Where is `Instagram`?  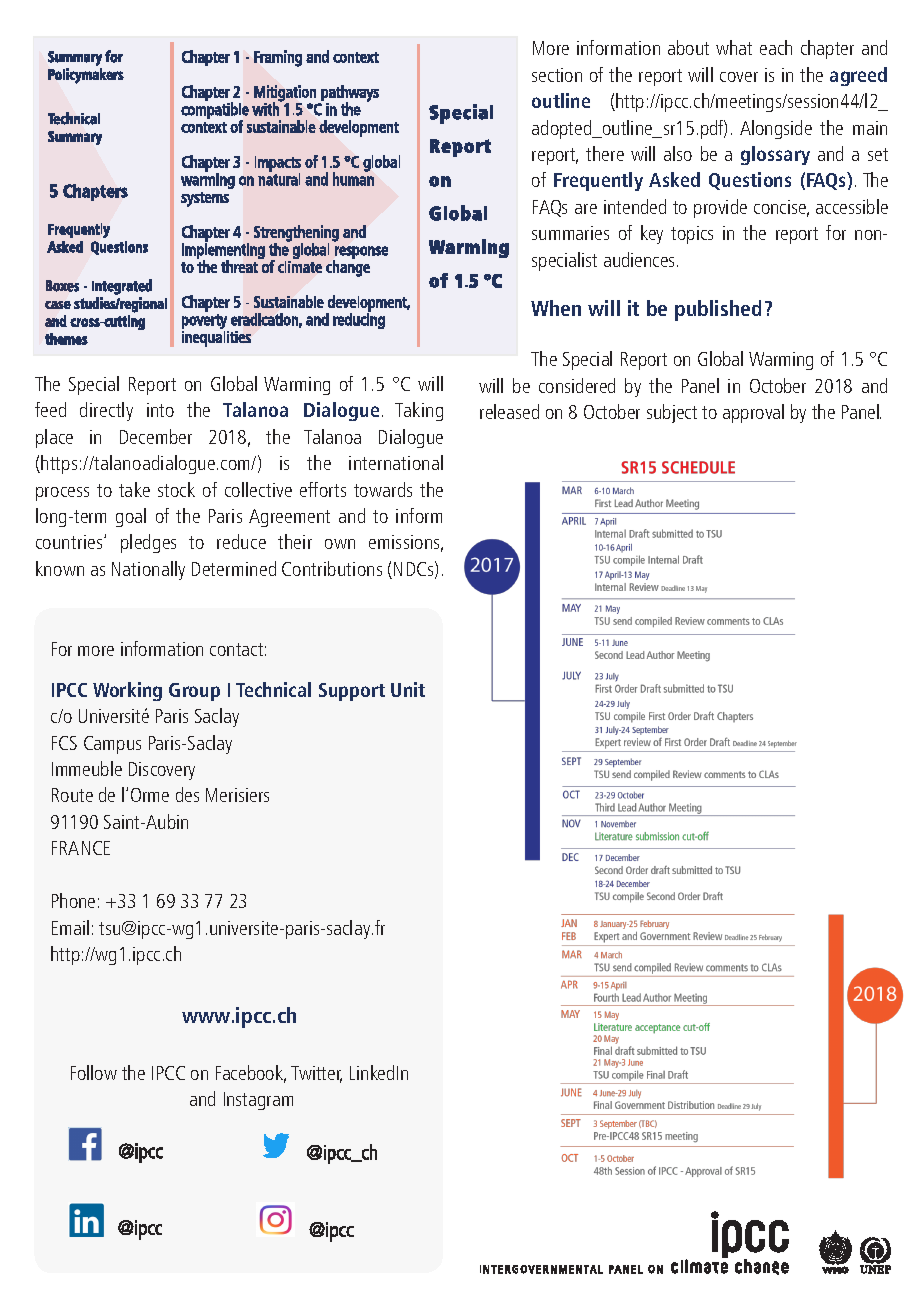
Instagram is located at coordinates (258, 1101).
